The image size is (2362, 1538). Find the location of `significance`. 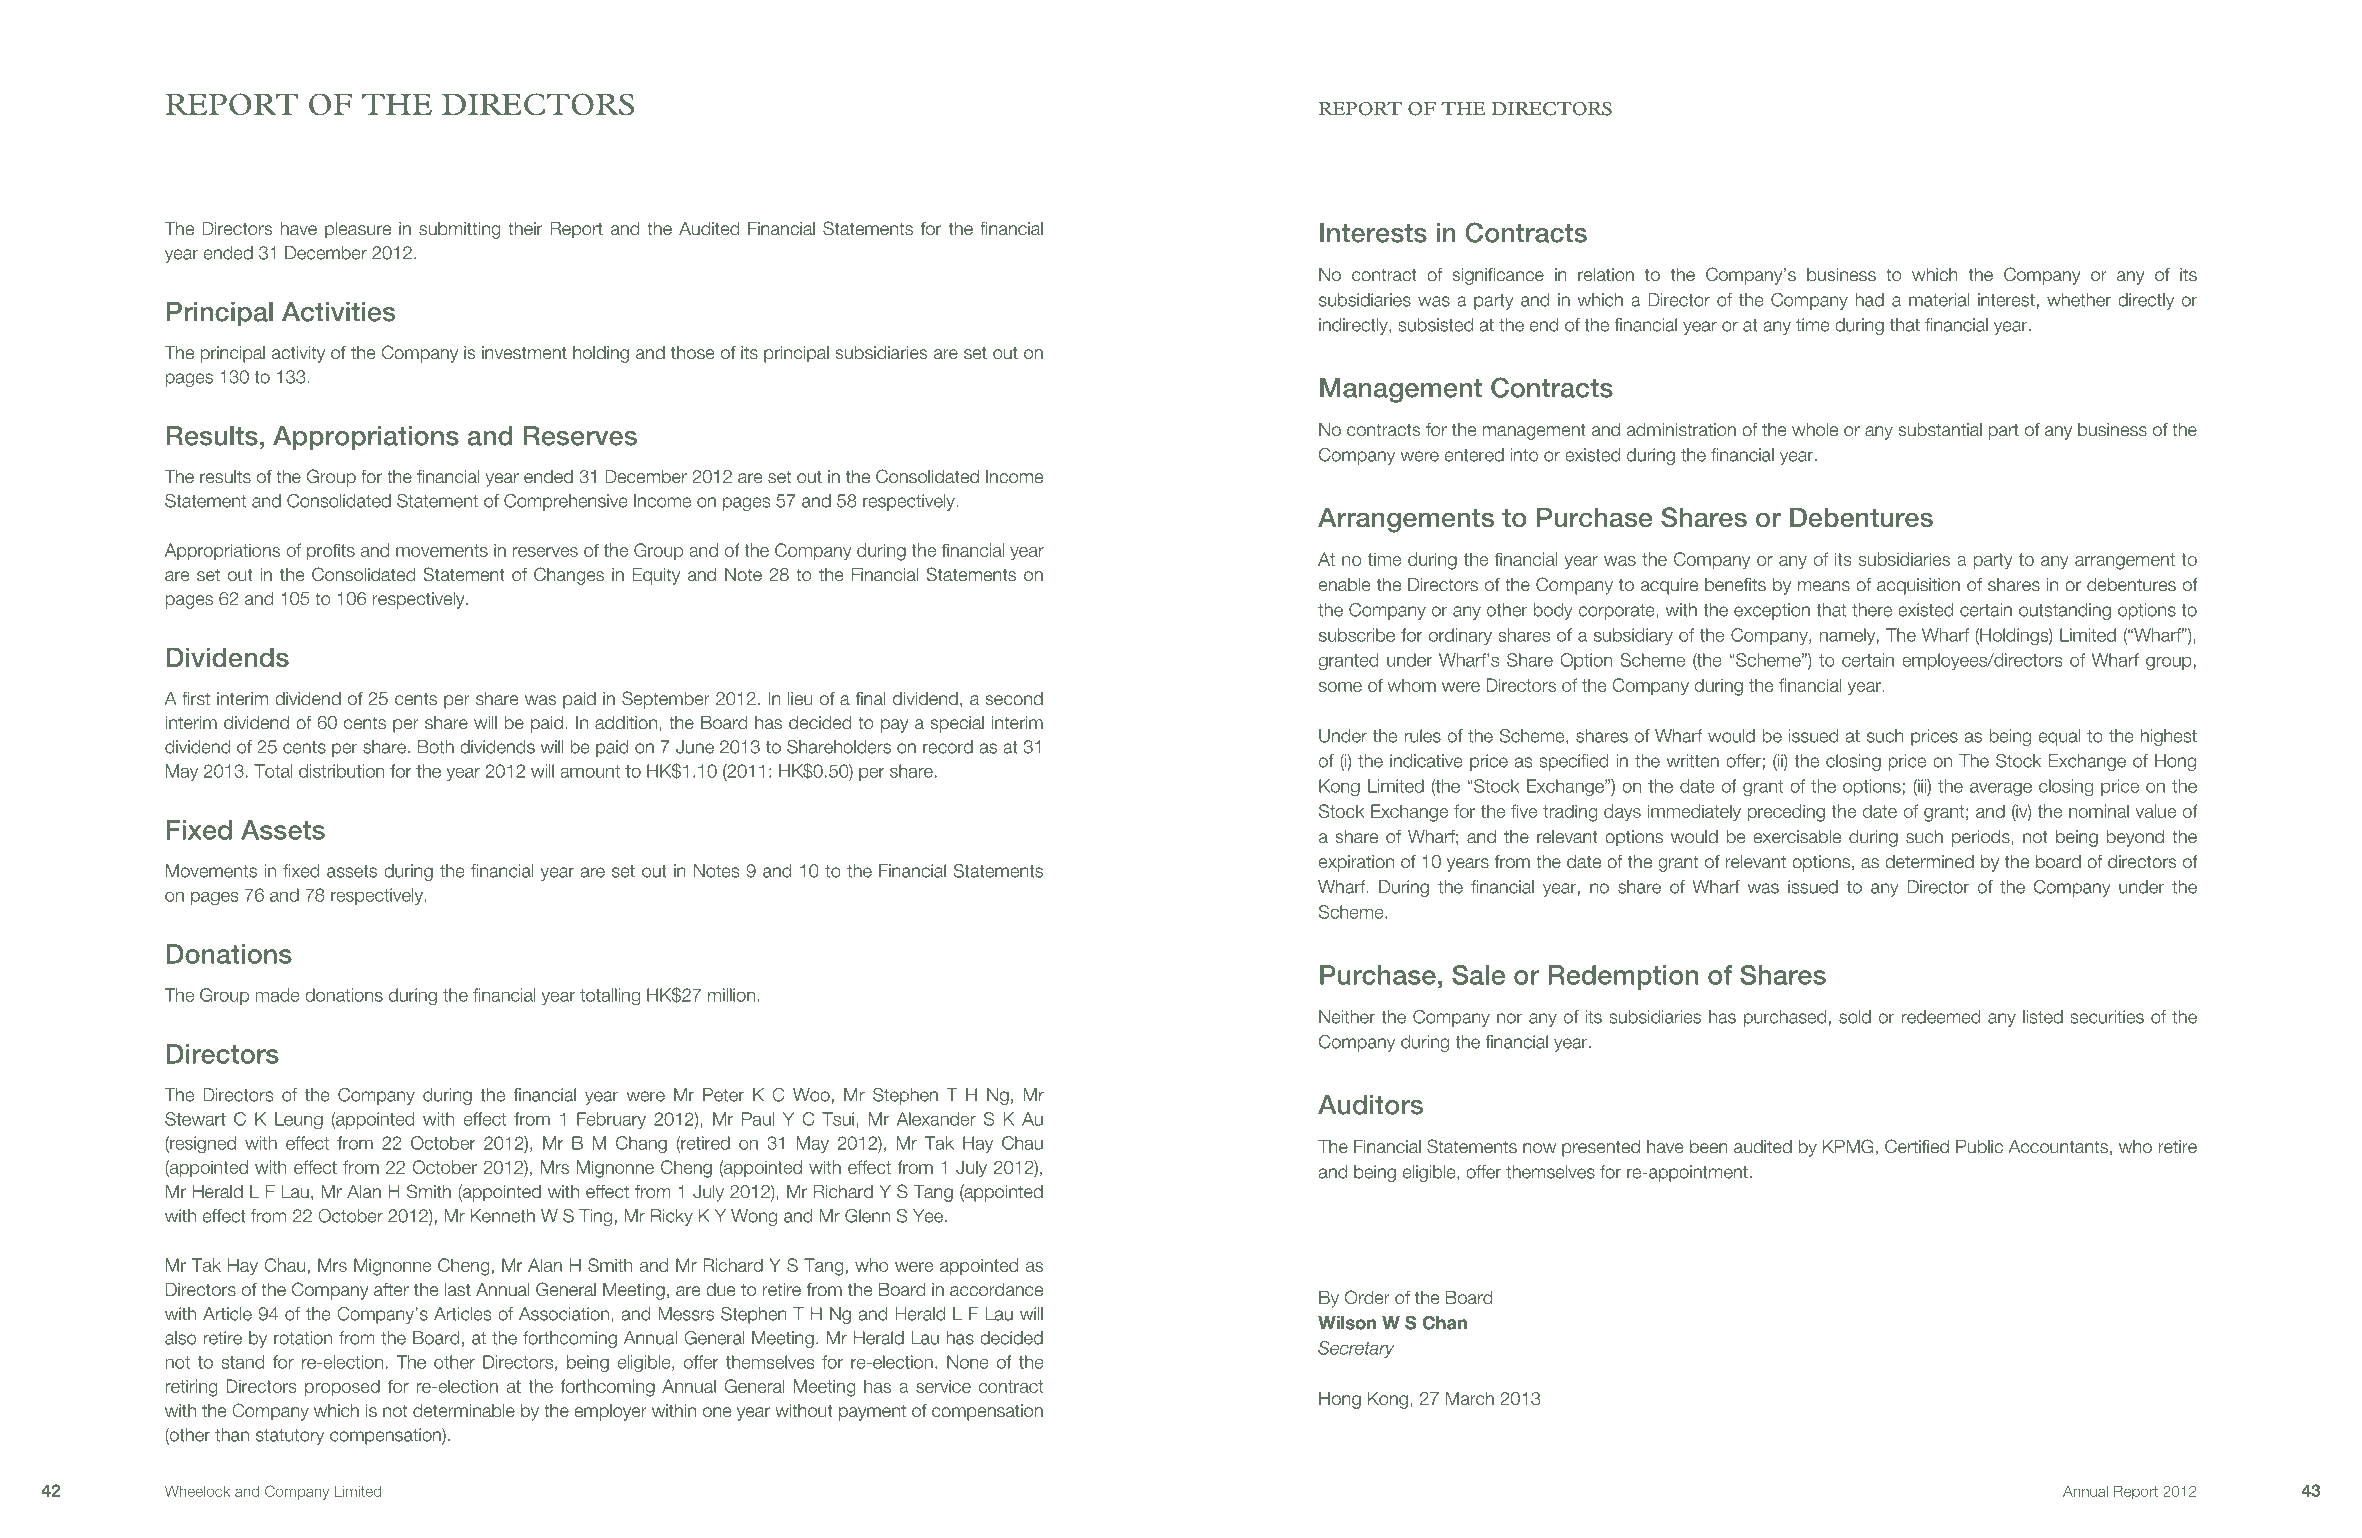

significance is located at coordinates (1498, 276).
